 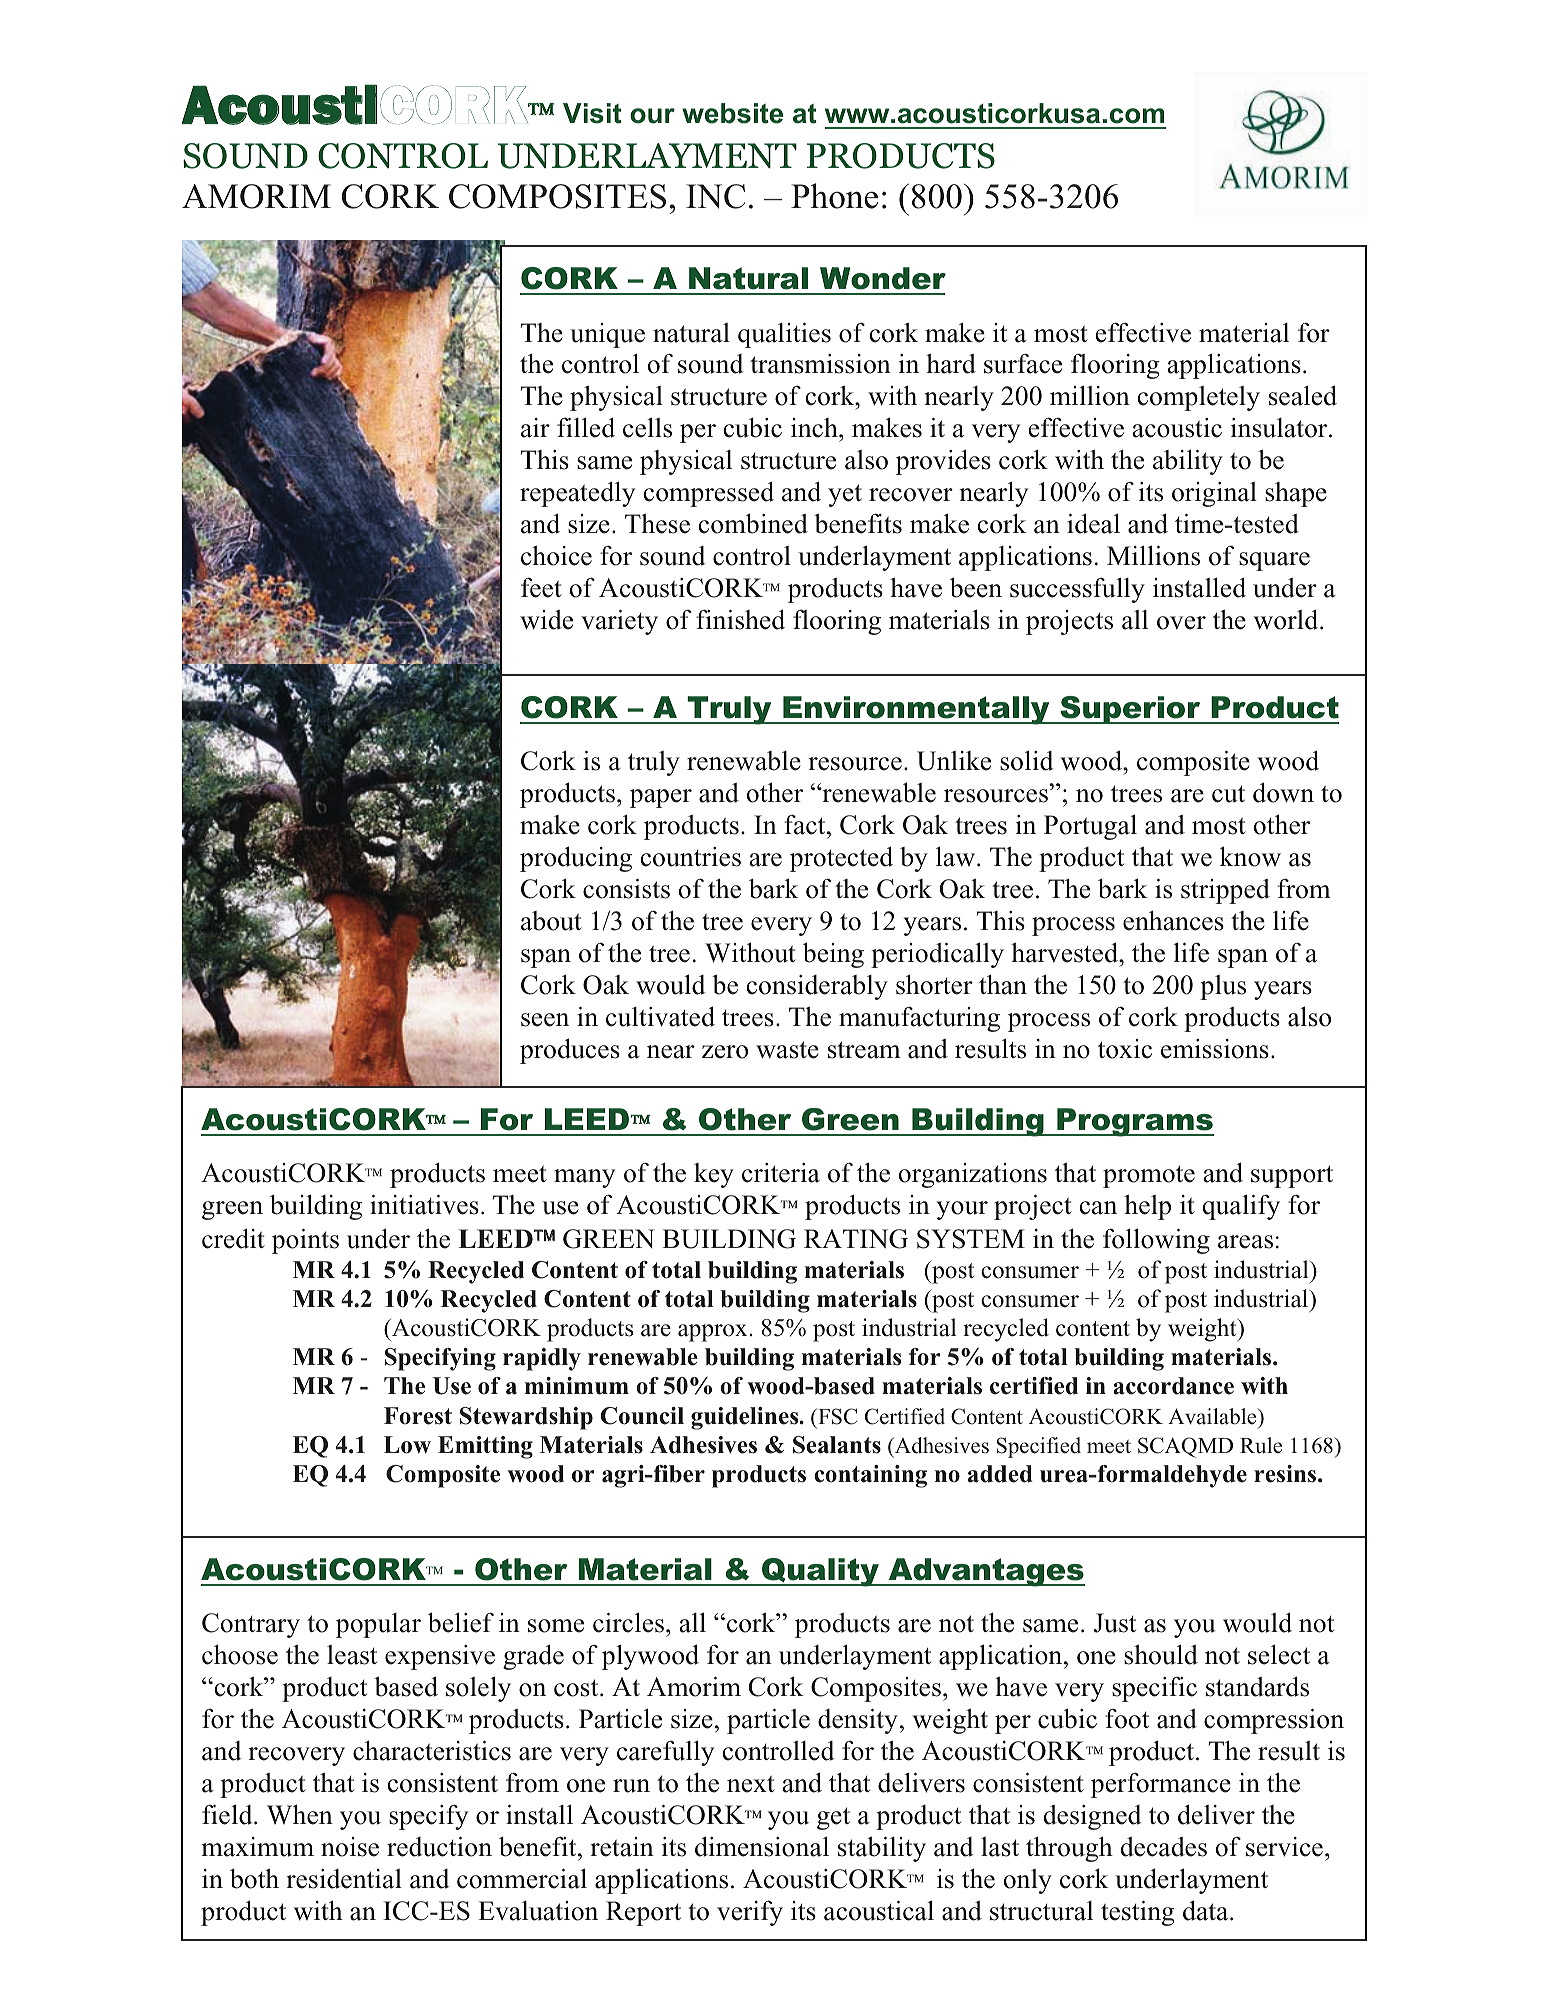 I want to click on dimensional, so click(x=762, y=1846).
